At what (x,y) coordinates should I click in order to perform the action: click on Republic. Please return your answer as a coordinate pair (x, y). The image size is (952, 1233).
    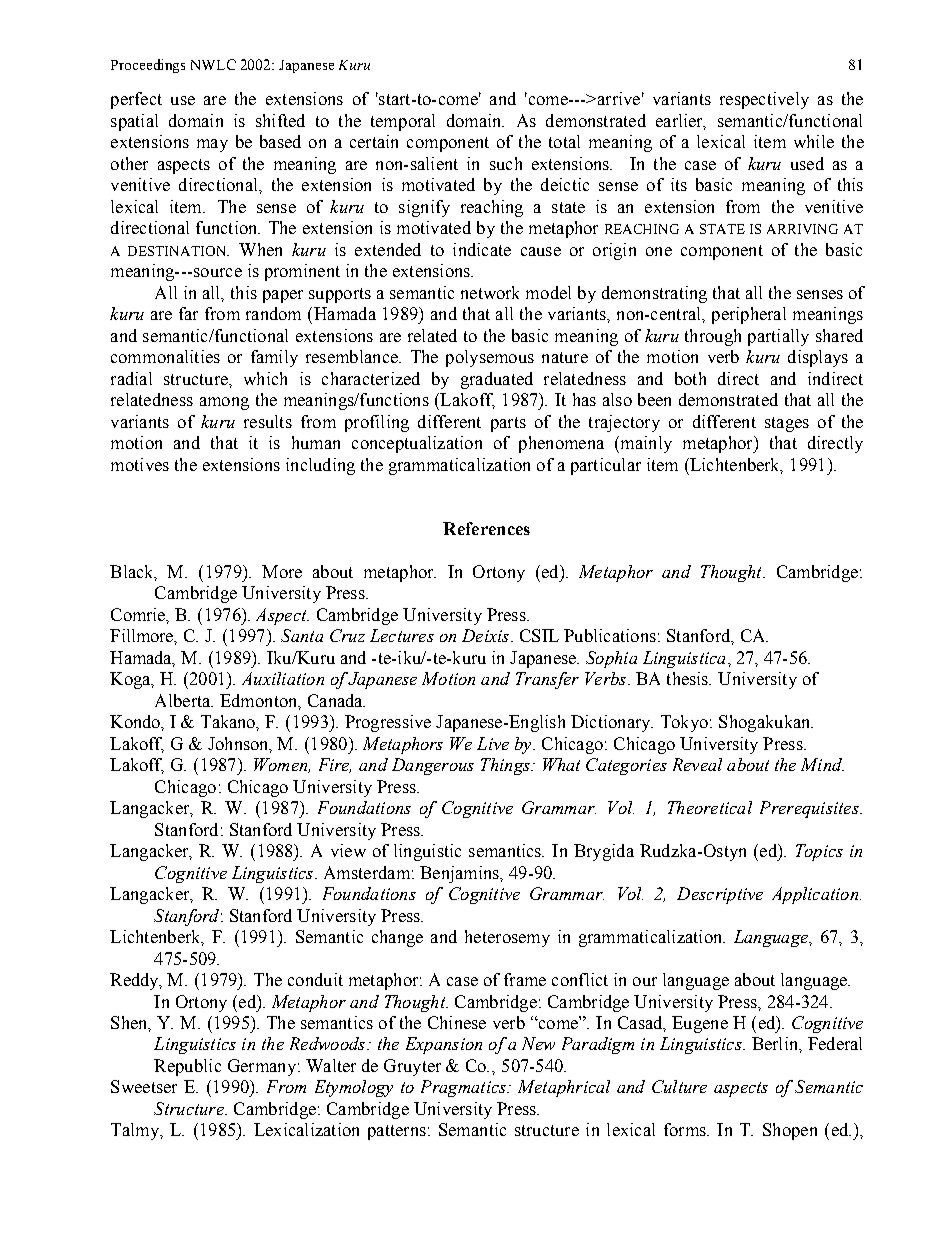
    Looking at the image, I should click on (187, 1067).
